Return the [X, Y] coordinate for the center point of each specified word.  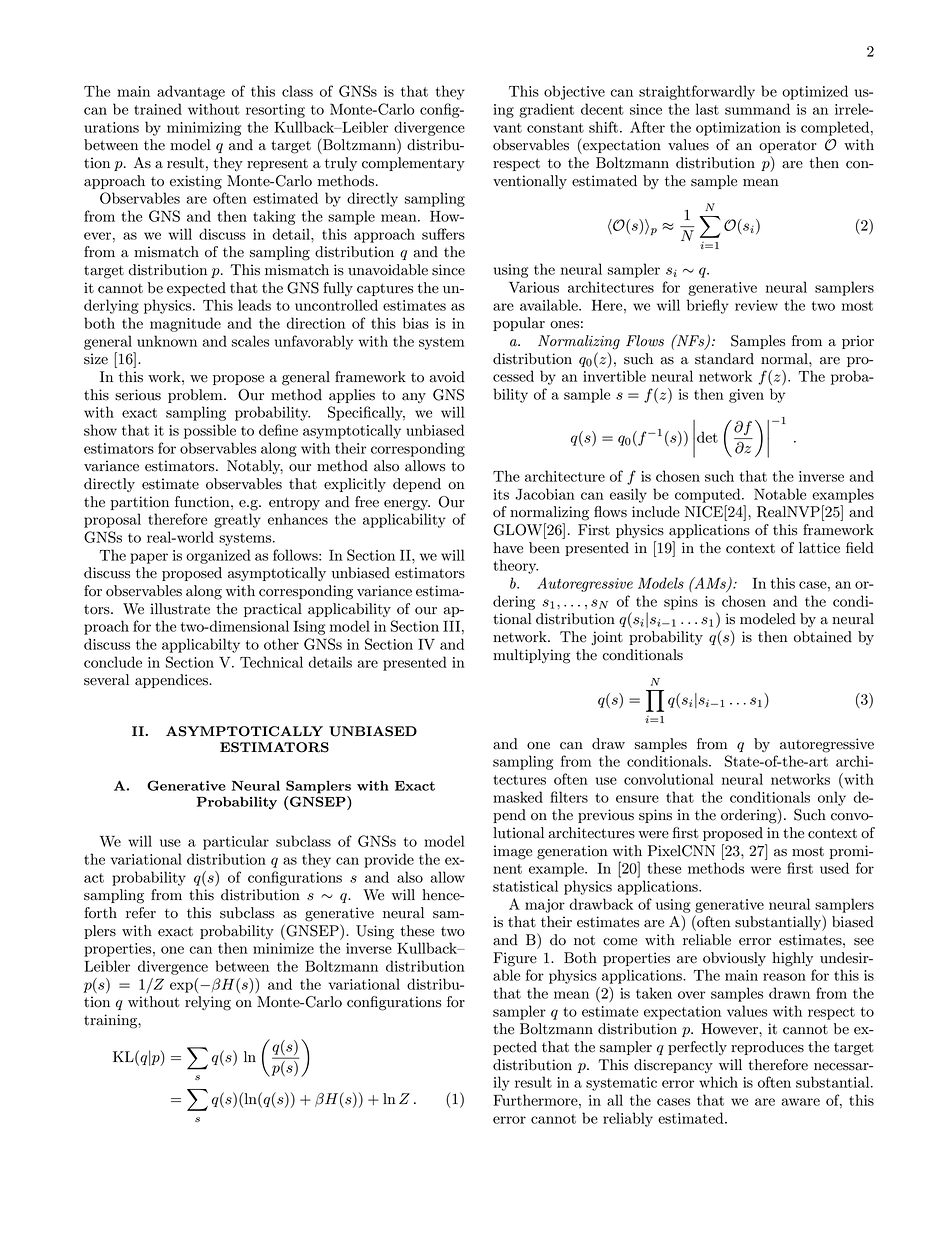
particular [236, 842]
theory [515, 566]
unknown [167, 341]
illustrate [180, 609]
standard [724, 359]
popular [519, 324]
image [512, 852]
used [834, 868]
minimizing [204, 129]
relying [208, 1003]
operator [788, 146]
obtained [823, 637]
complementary [413, 164]
